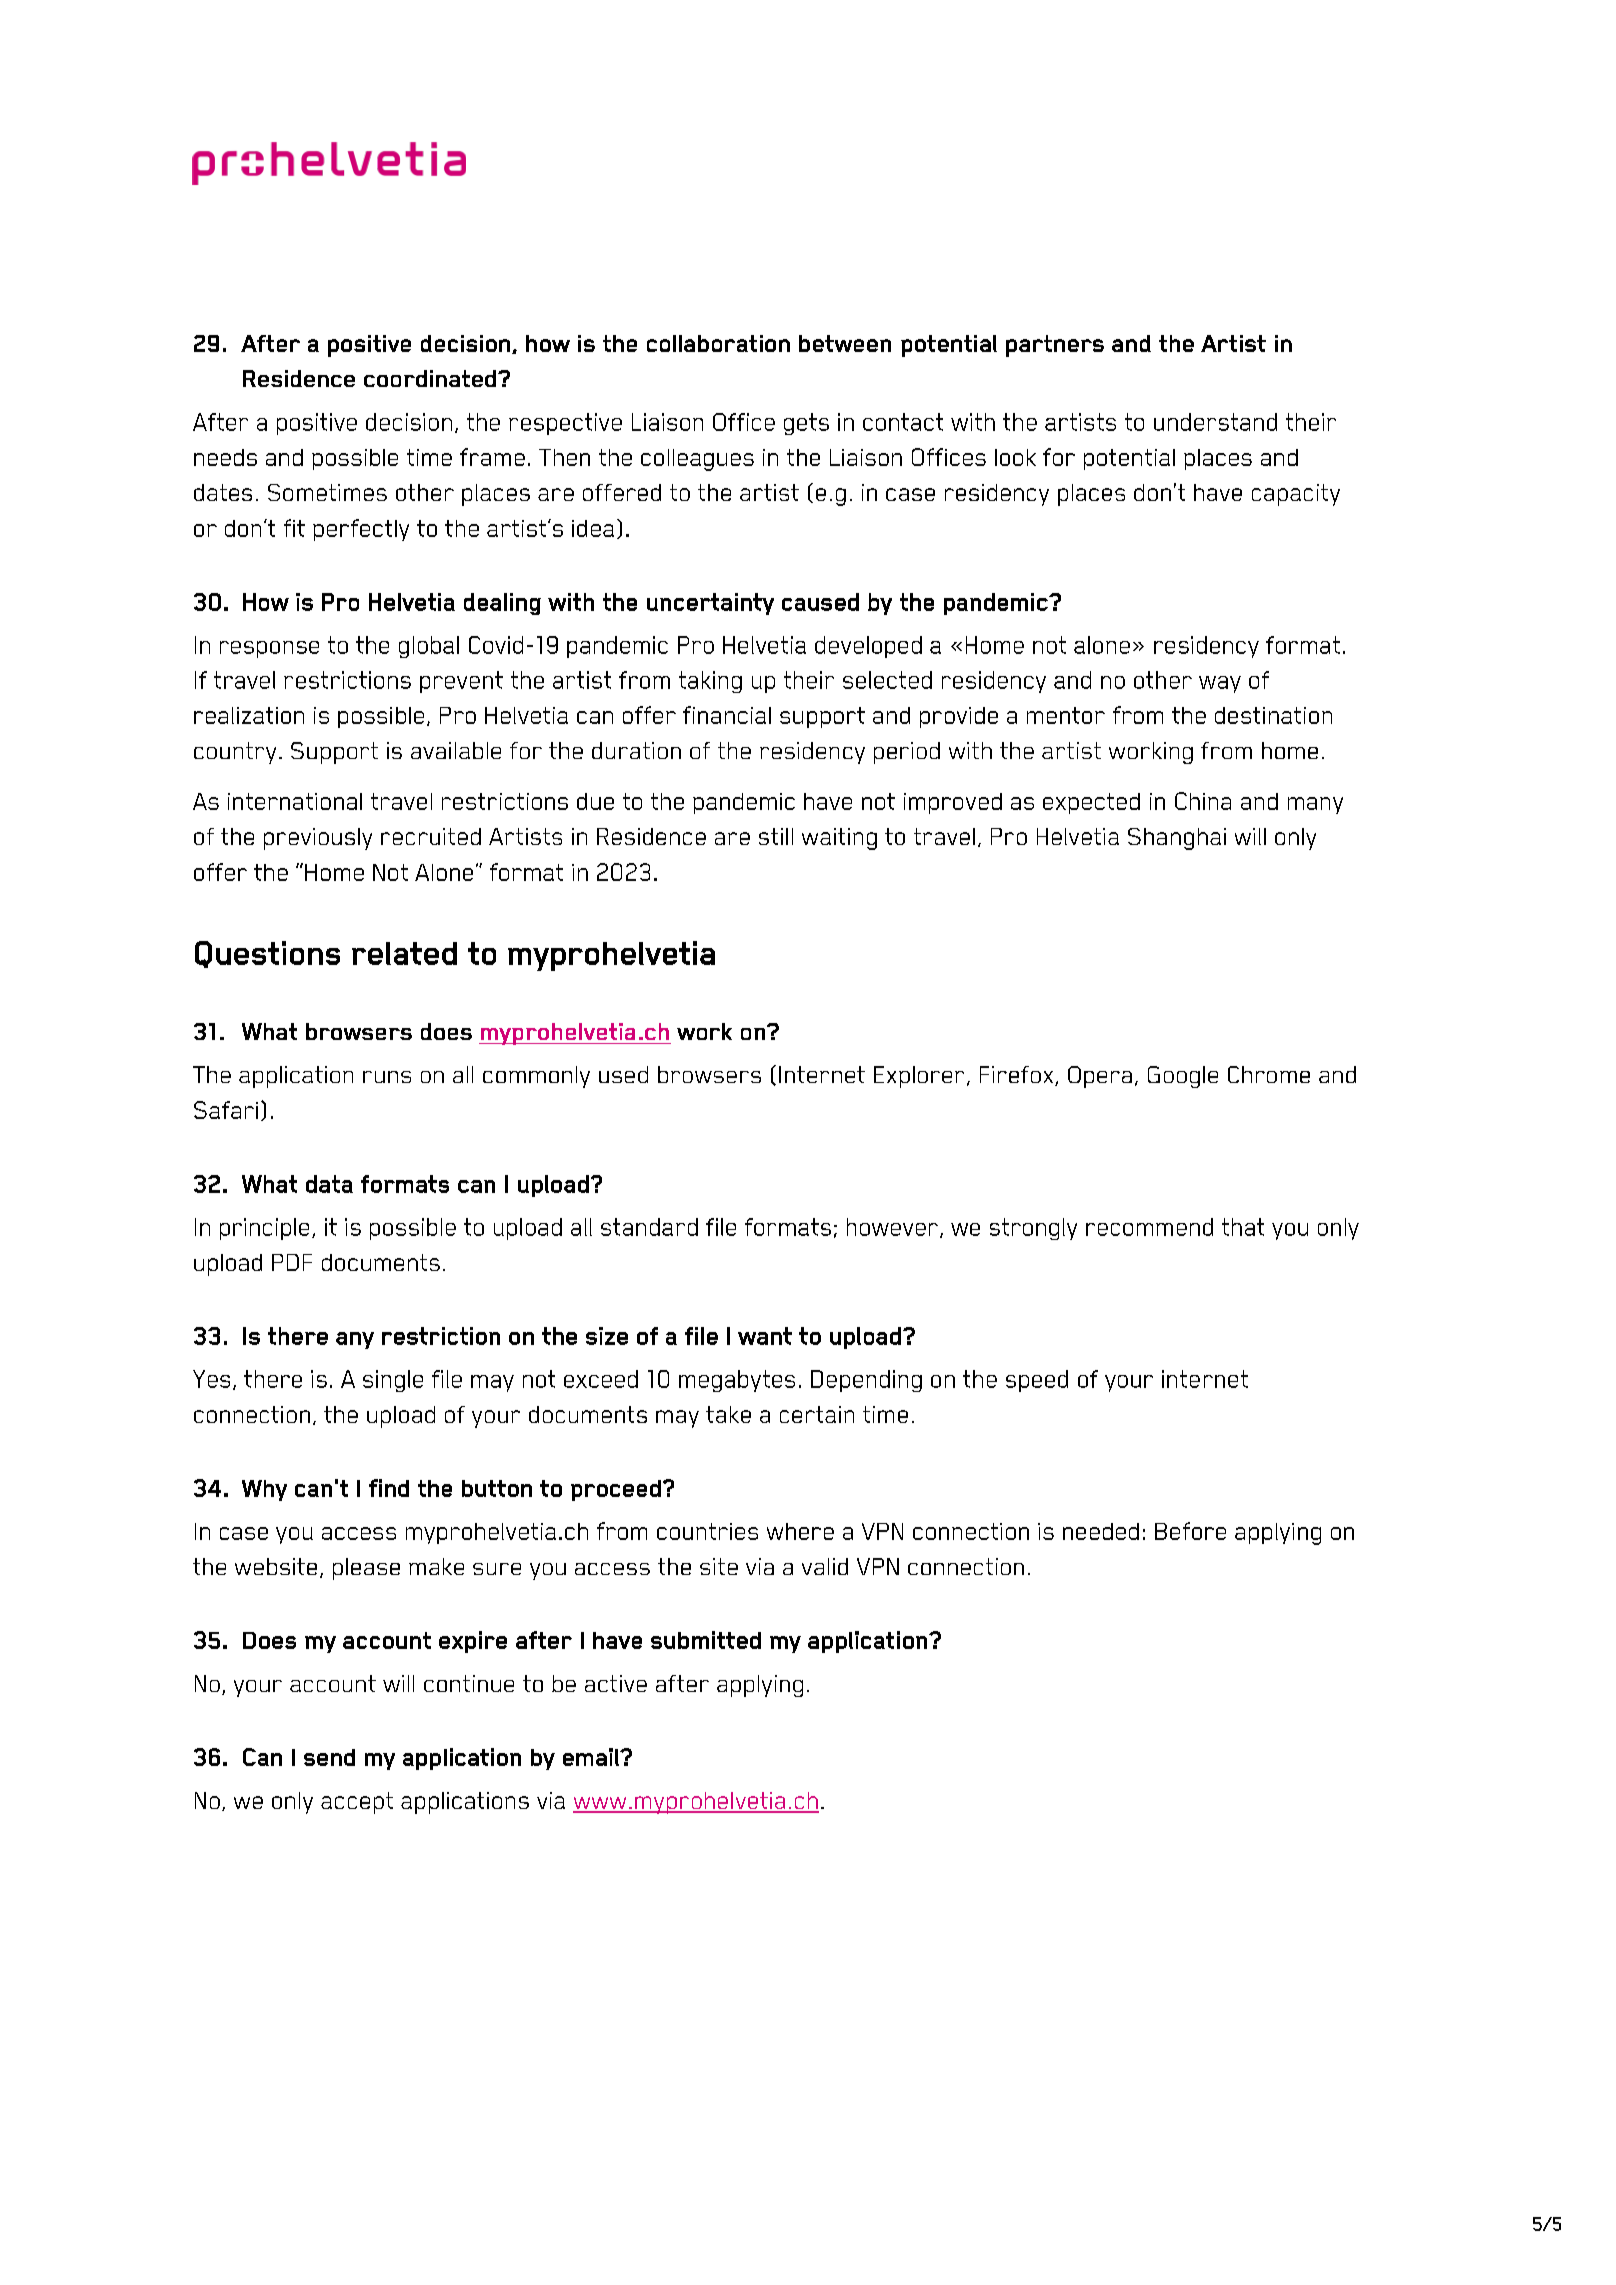 The width and height of the document is (1616, 2285). I want to click on email, so click(592, 1757).
